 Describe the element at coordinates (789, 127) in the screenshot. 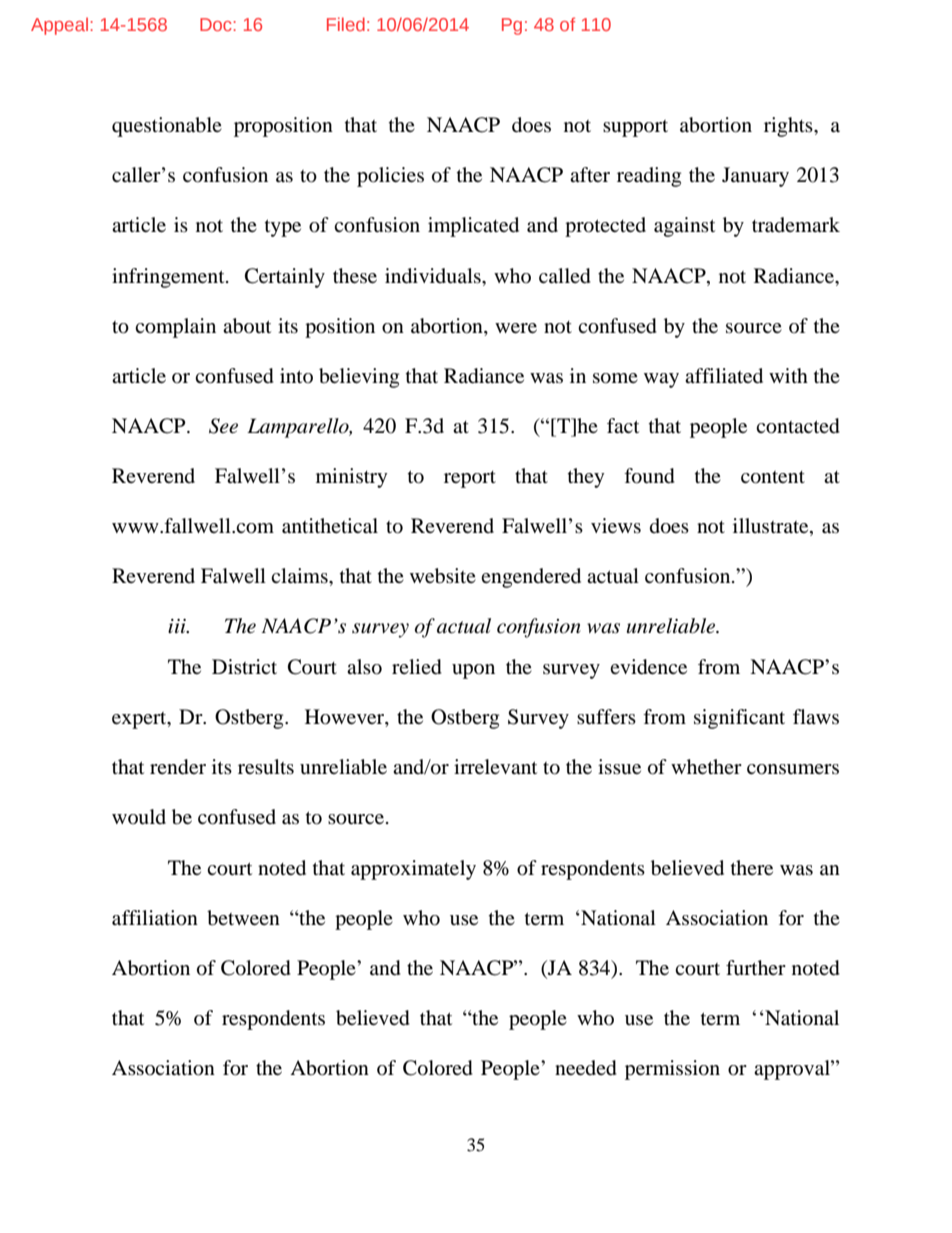

I see `rights` at that location.
